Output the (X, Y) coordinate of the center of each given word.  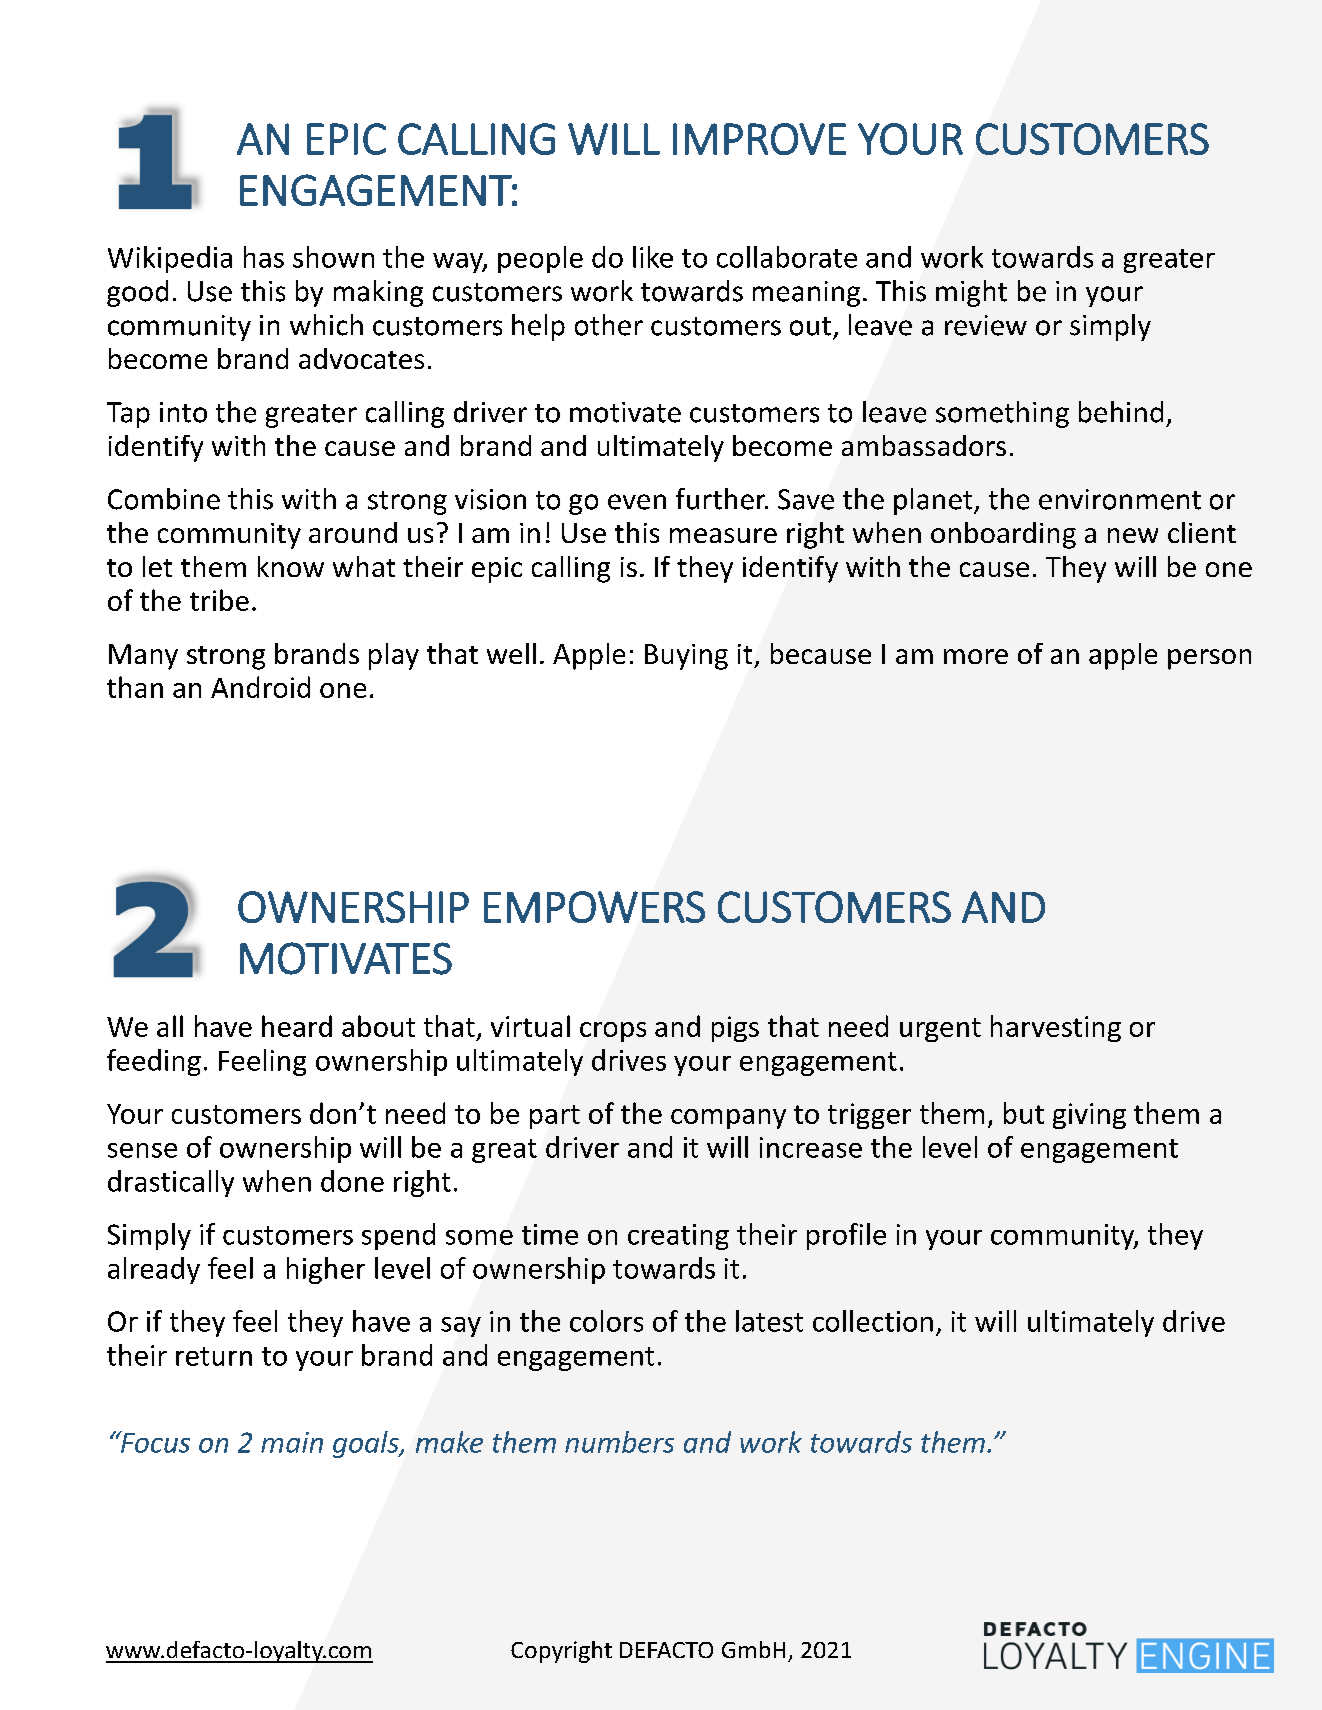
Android (260, 687)
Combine (164, 499)
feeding (154, 1062)
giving (1089, 1116)
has (264, 257)
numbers (619, 1442)
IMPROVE (759, 139)
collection (873, 1321)
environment (1120, 499)
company (728, 1119)
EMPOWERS (594, 907)
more (976, 656)
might (971, 293)
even (637, 502)
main (292, 1442)
